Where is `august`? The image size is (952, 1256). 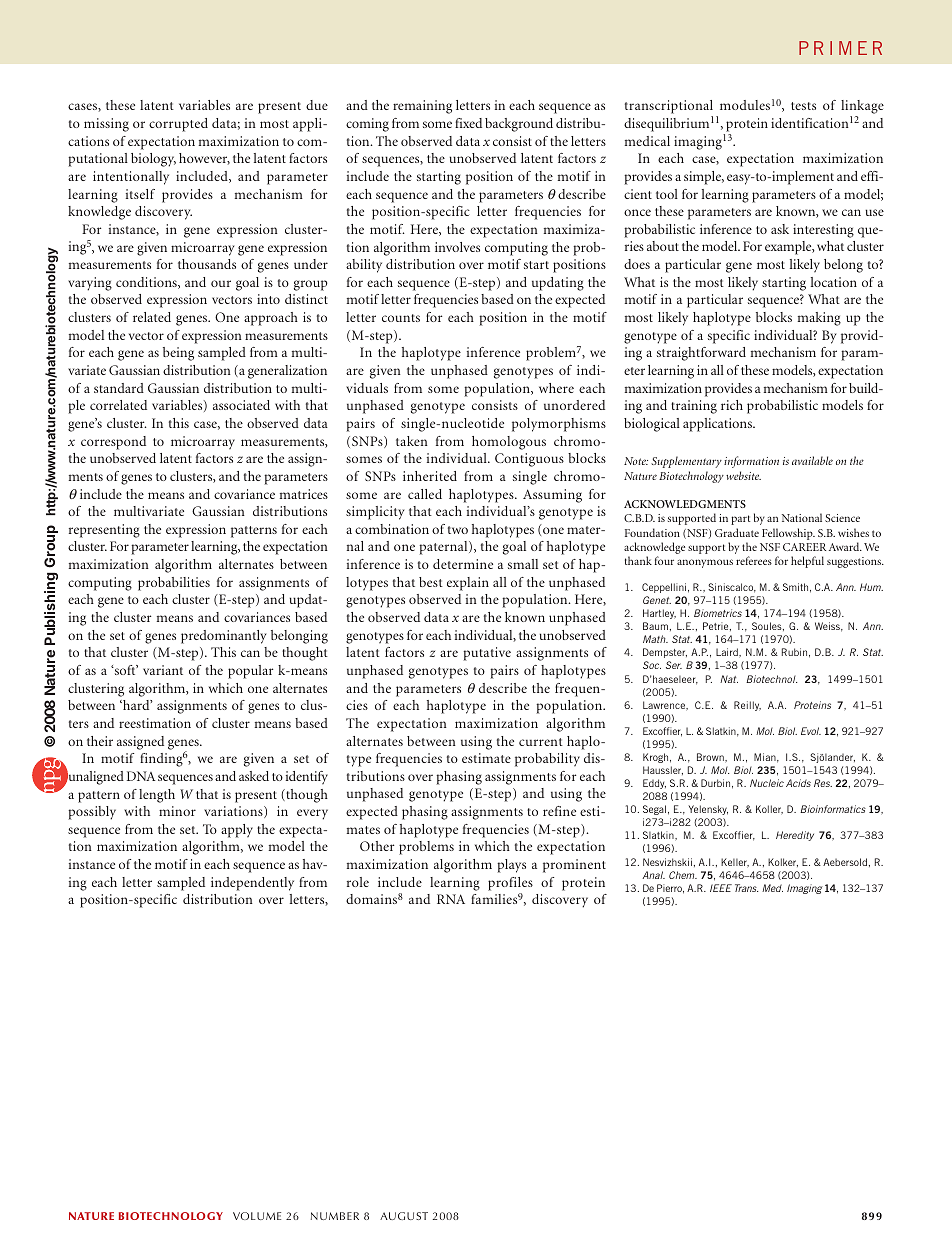
august is located at coordinates (404, 1216).
